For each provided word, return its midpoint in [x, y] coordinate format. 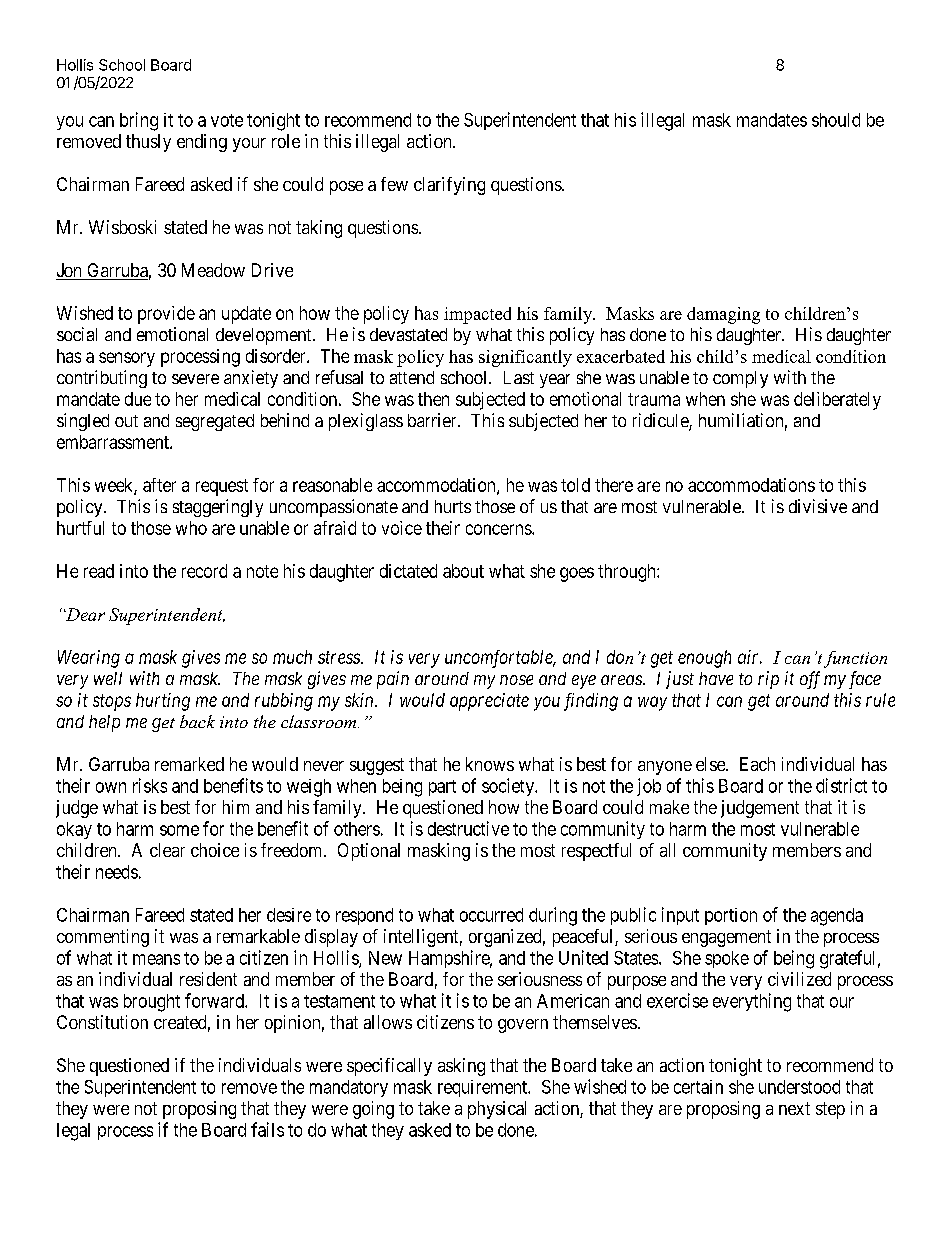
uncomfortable [500, 659]
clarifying [449, 186]
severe [195, 379]
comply [740, 379]
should [836, 120]
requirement [483, 1088]
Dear [84, 614]
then [433, 399]
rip [768, 680]
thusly [148, 143]
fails [267, 1129]
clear [167, 850]
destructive [468, 828]
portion [731, 916]
